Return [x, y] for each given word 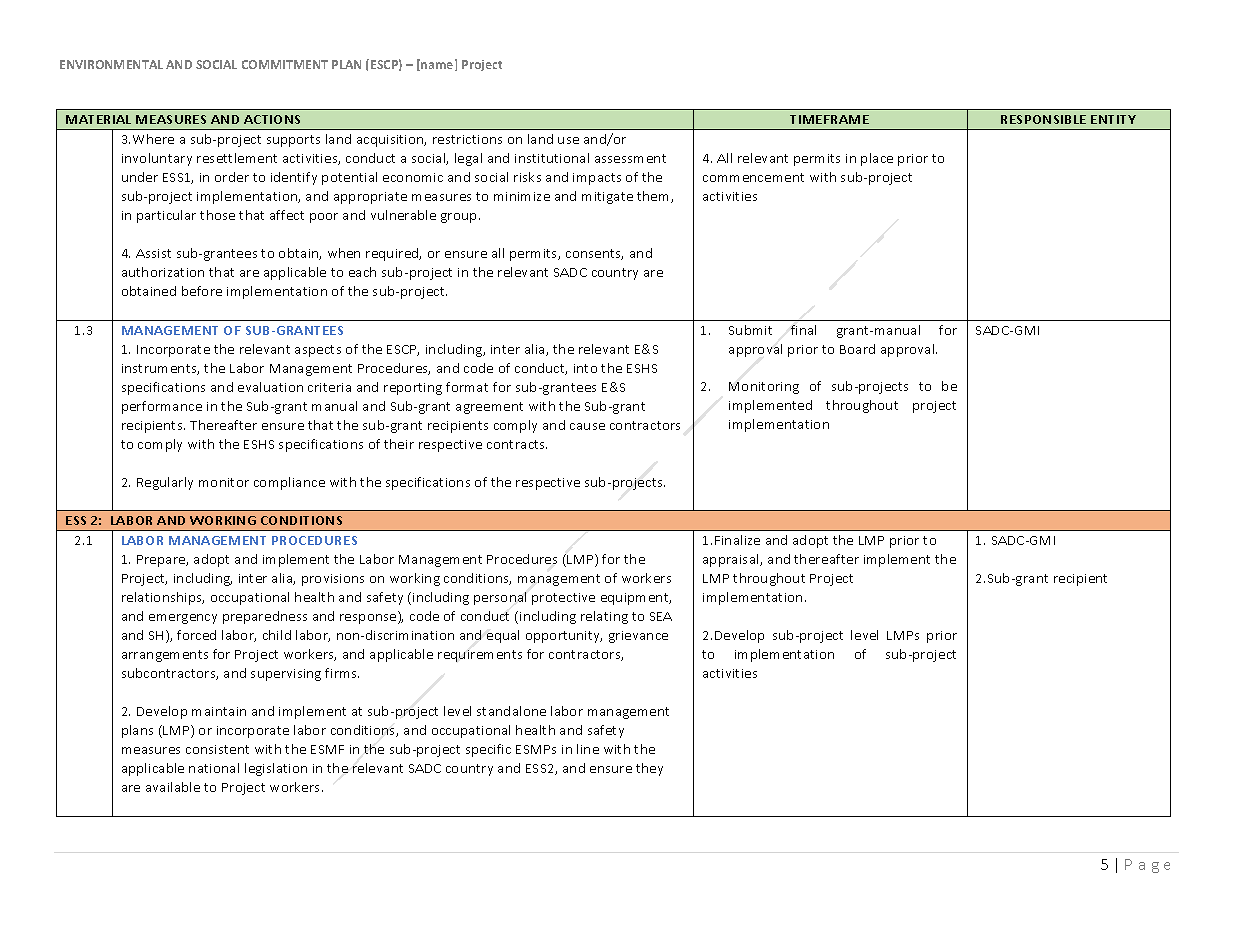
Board [857, 349]
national [214, 768]
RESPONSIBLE [1043, 119]
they [649, 769]
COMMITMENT [285, 64]
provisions [333, 580]
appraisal [732, 560]
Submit [750, 330]
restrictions [467, 139]
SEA [661, 616]
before [202, 291]
